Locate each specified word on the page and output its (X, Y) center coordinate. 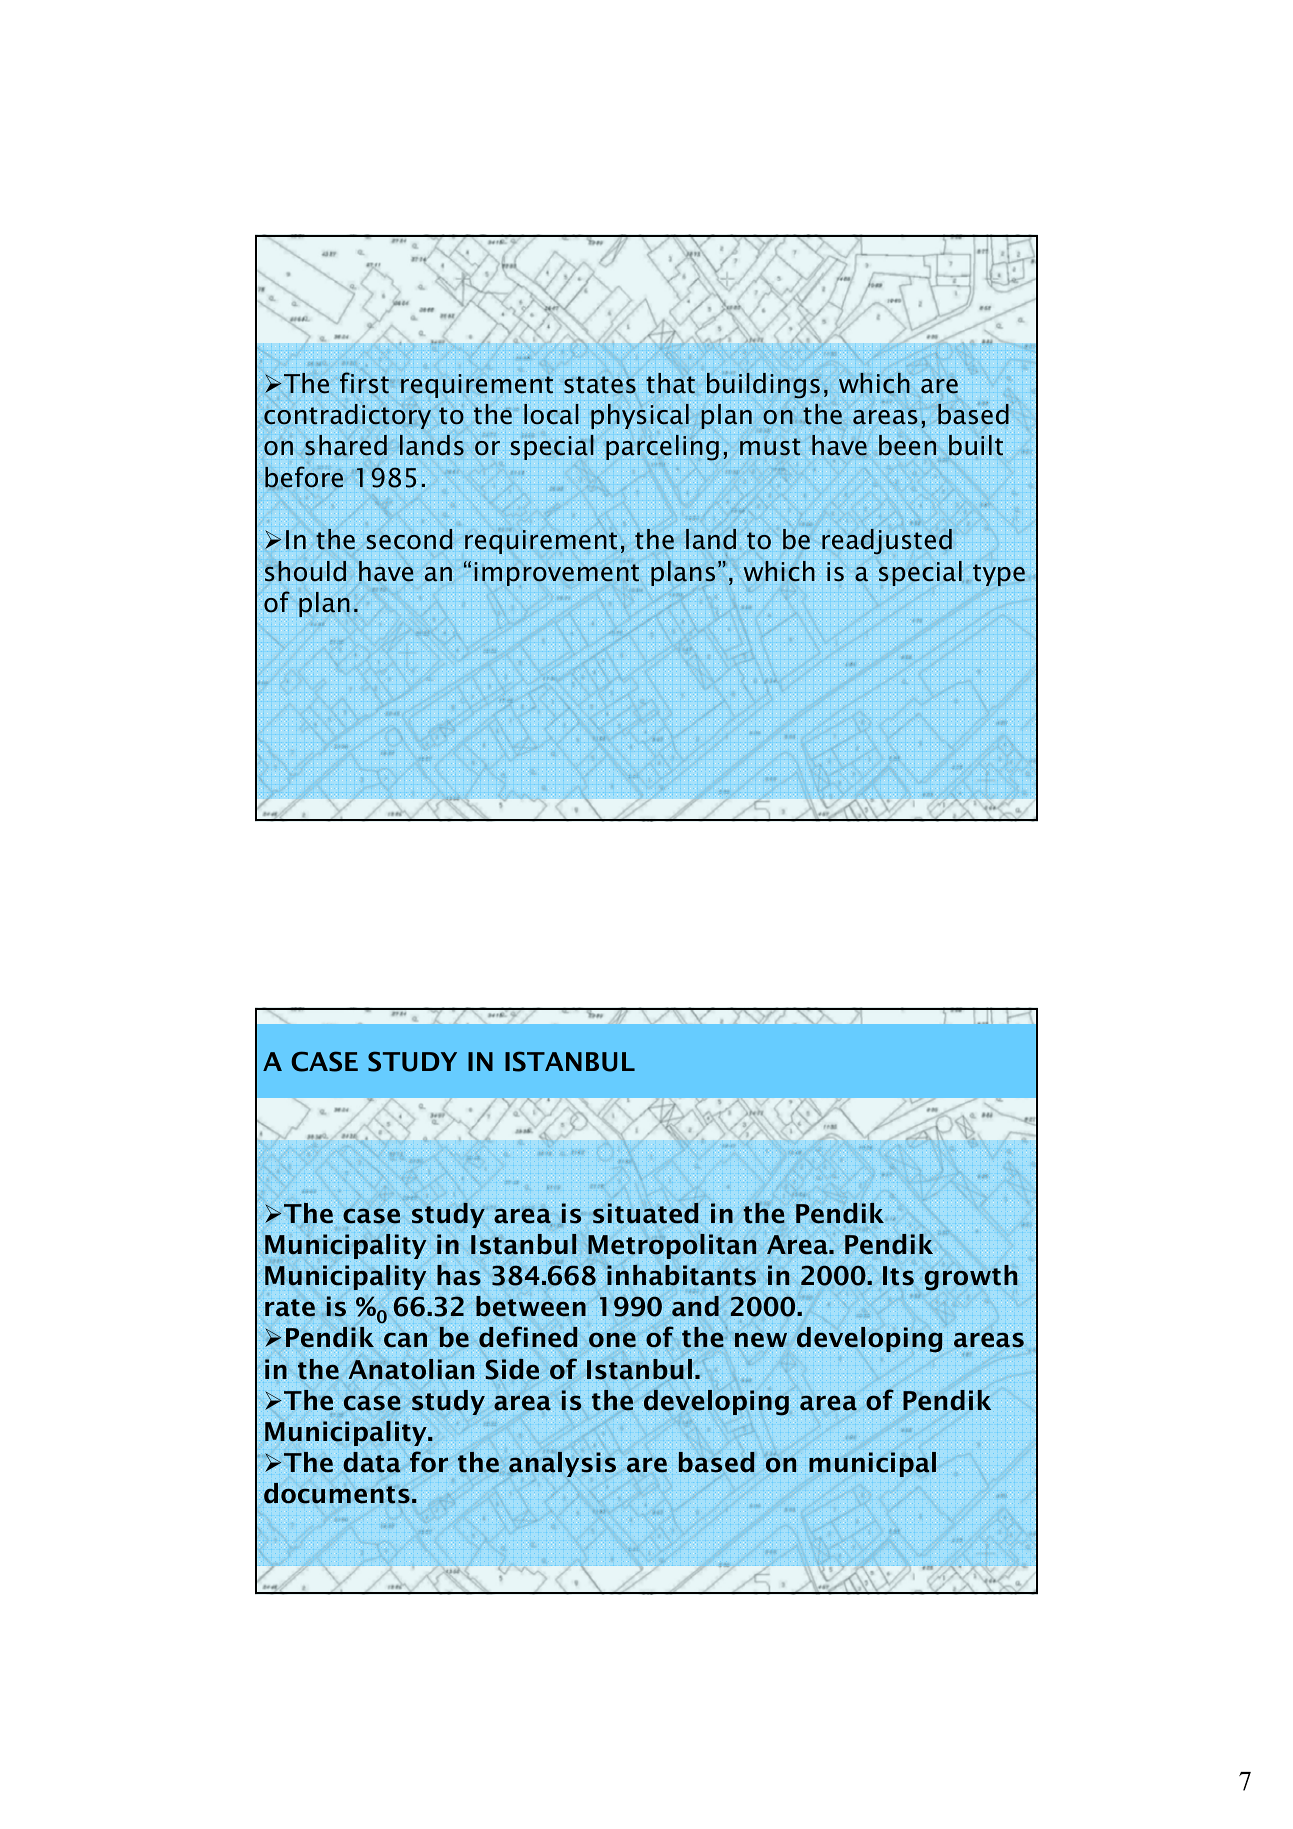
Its (898, 1276)
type (999, 575)
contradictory (347, 416)
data (372, 1462)
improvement (556, 574)
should (305, 571)
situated (646, 1213)
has (459, 1275)
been (907, 445)
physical (640, 416)
